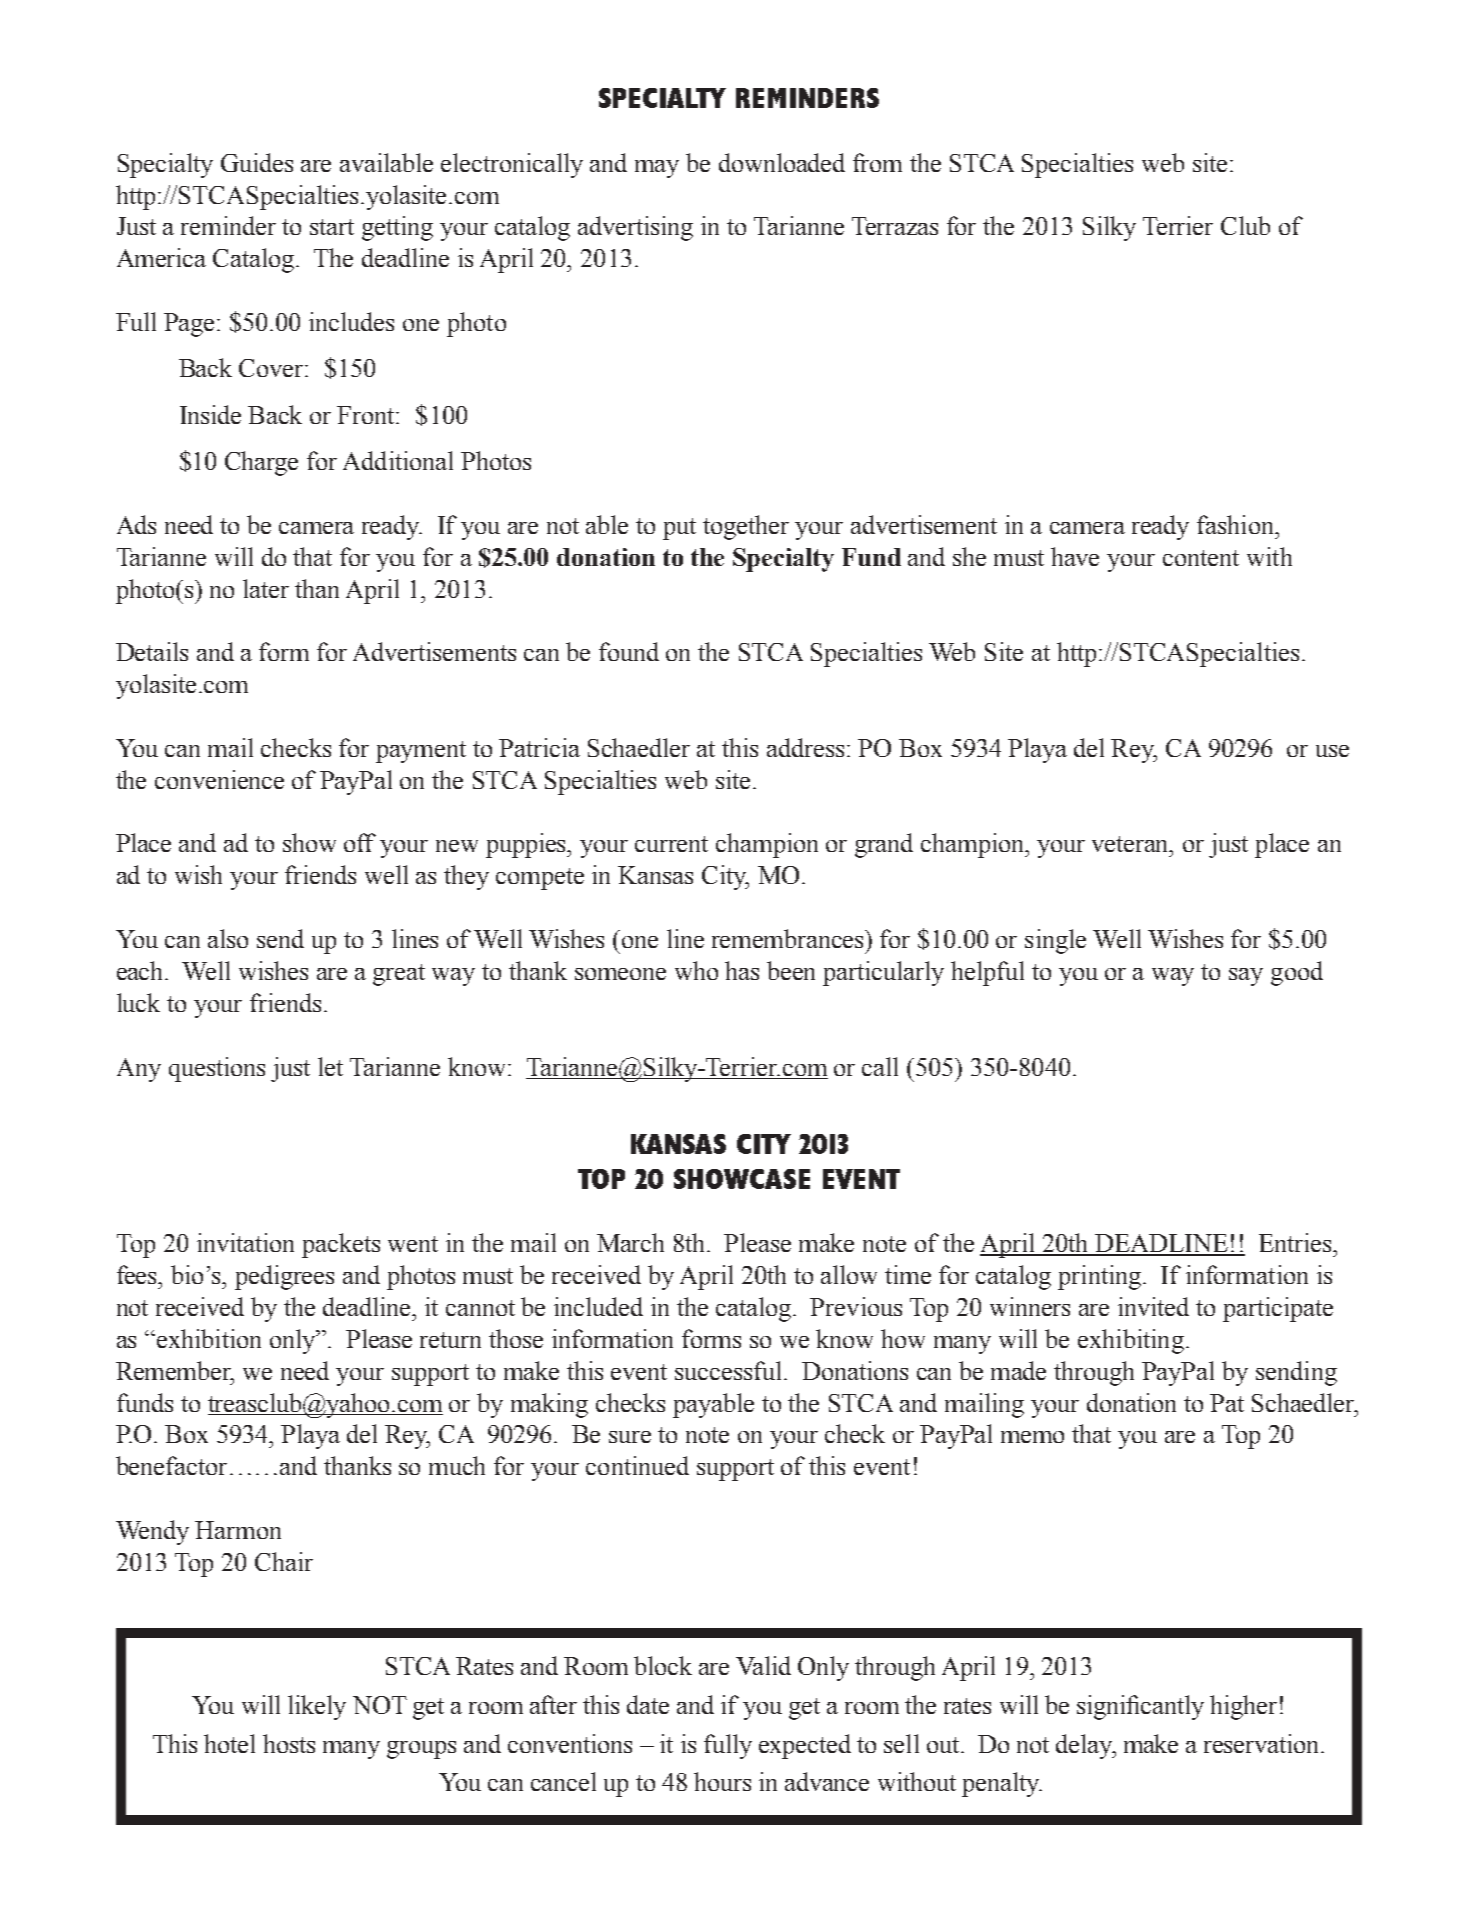 This document has height=1912, width=1478. I want to click on has, so click(742, 970).
